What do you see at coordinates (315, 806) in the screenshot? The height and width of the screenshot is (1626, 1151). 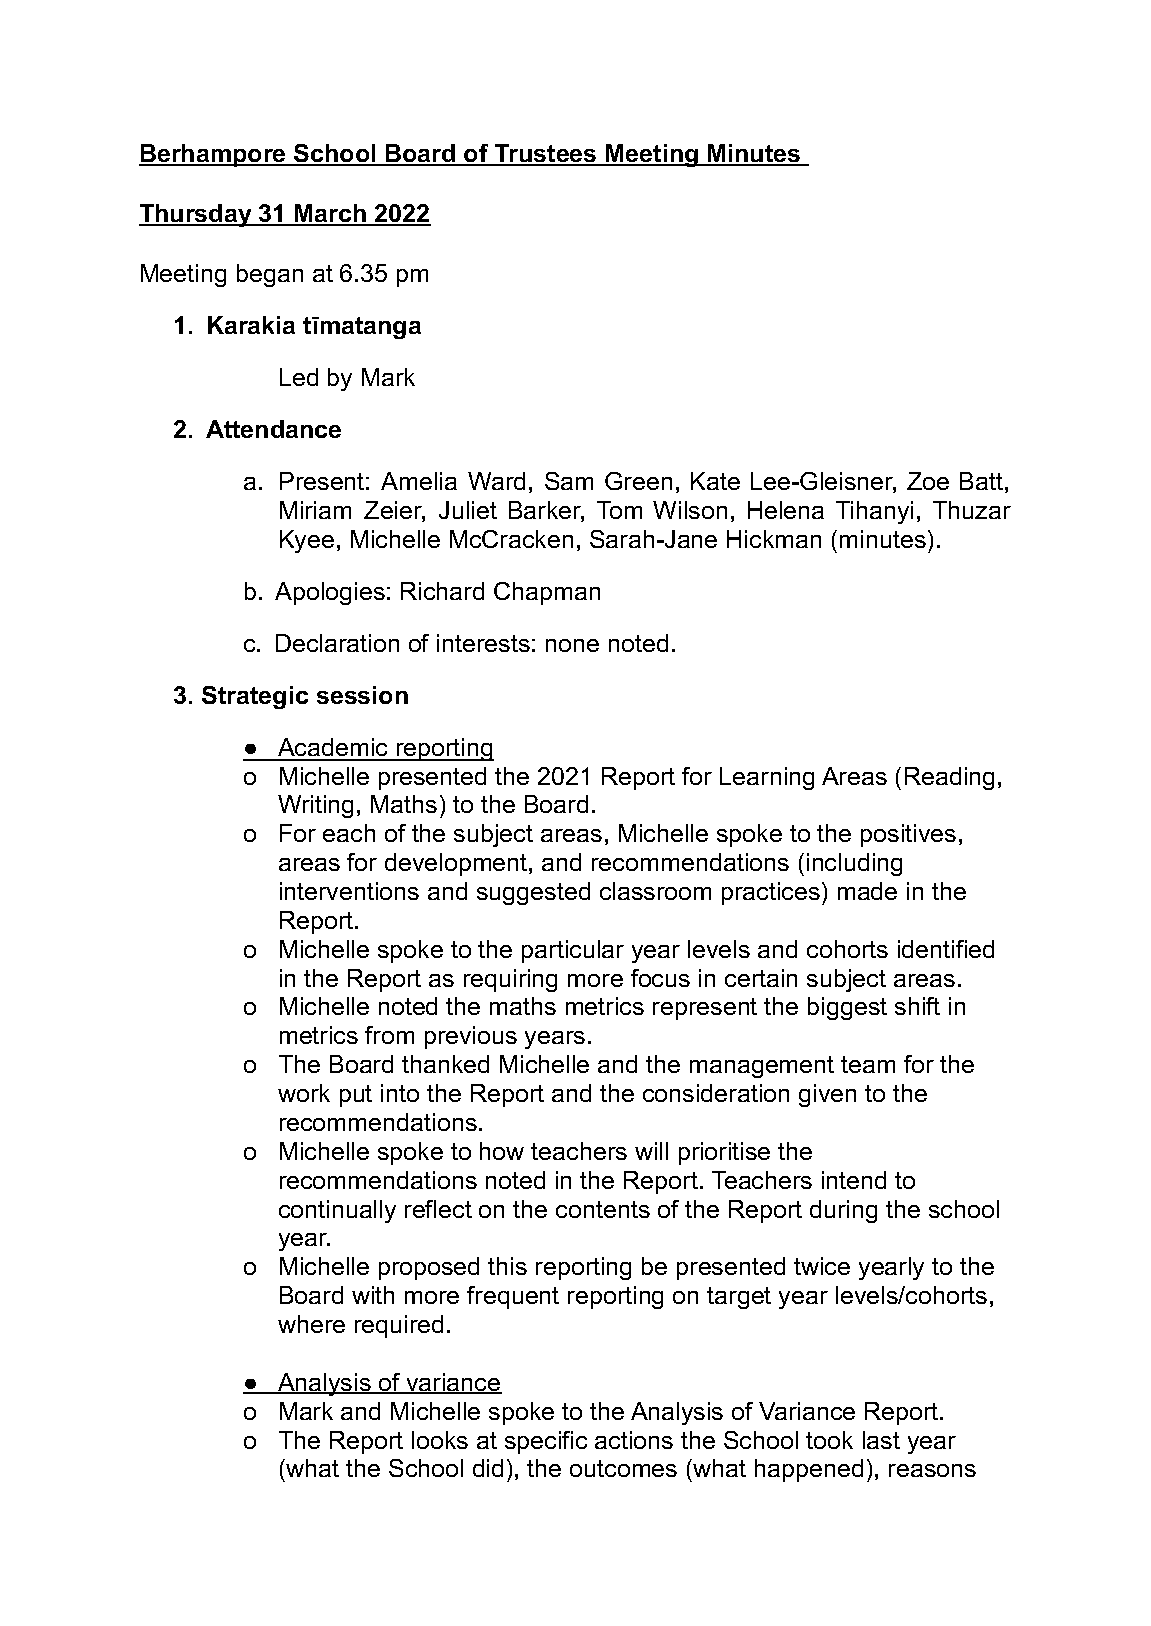 I see `Writing` at bounding box center [315, 806].
